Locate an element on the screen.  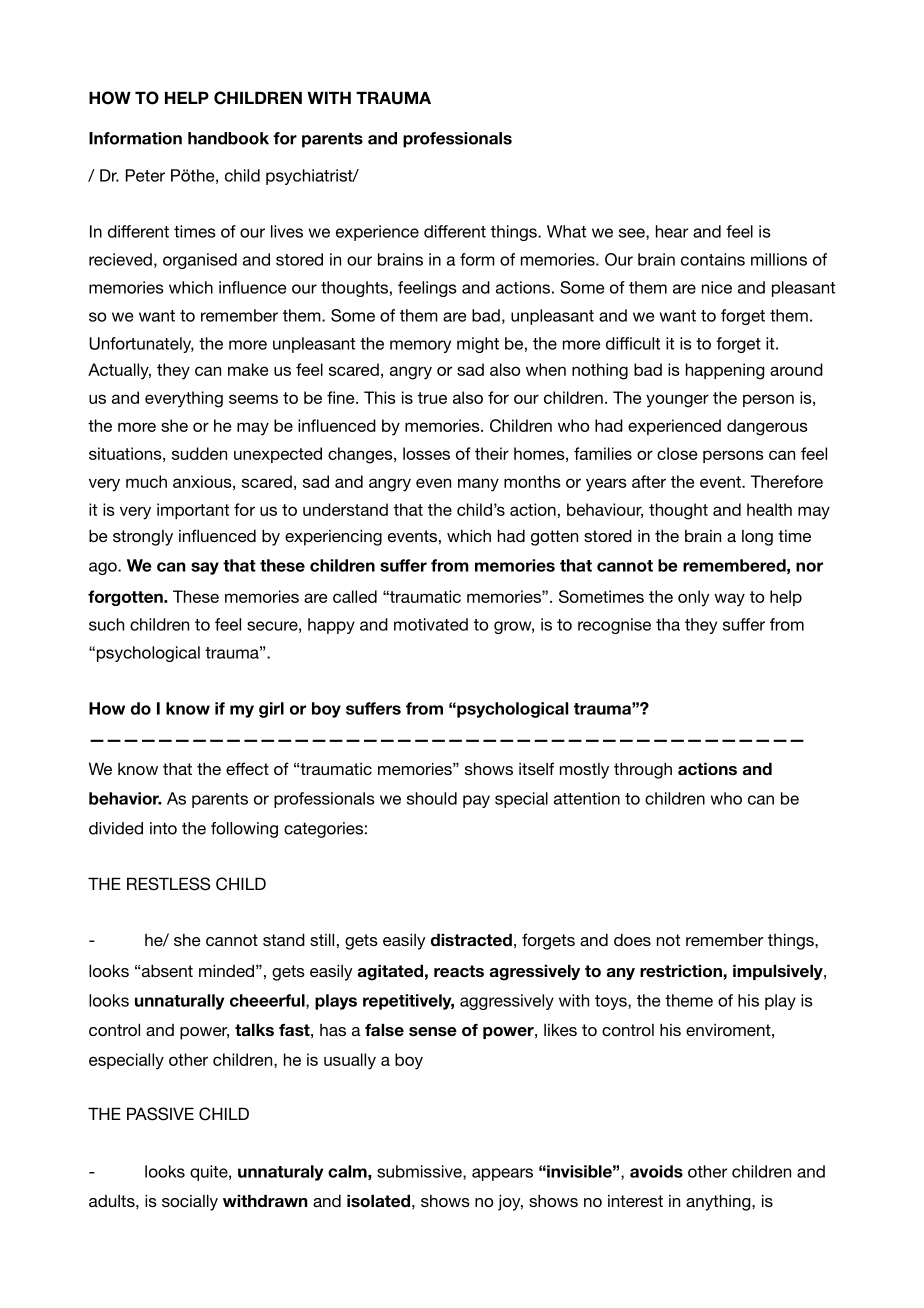
restriction is located at coordinates (682, 971).
